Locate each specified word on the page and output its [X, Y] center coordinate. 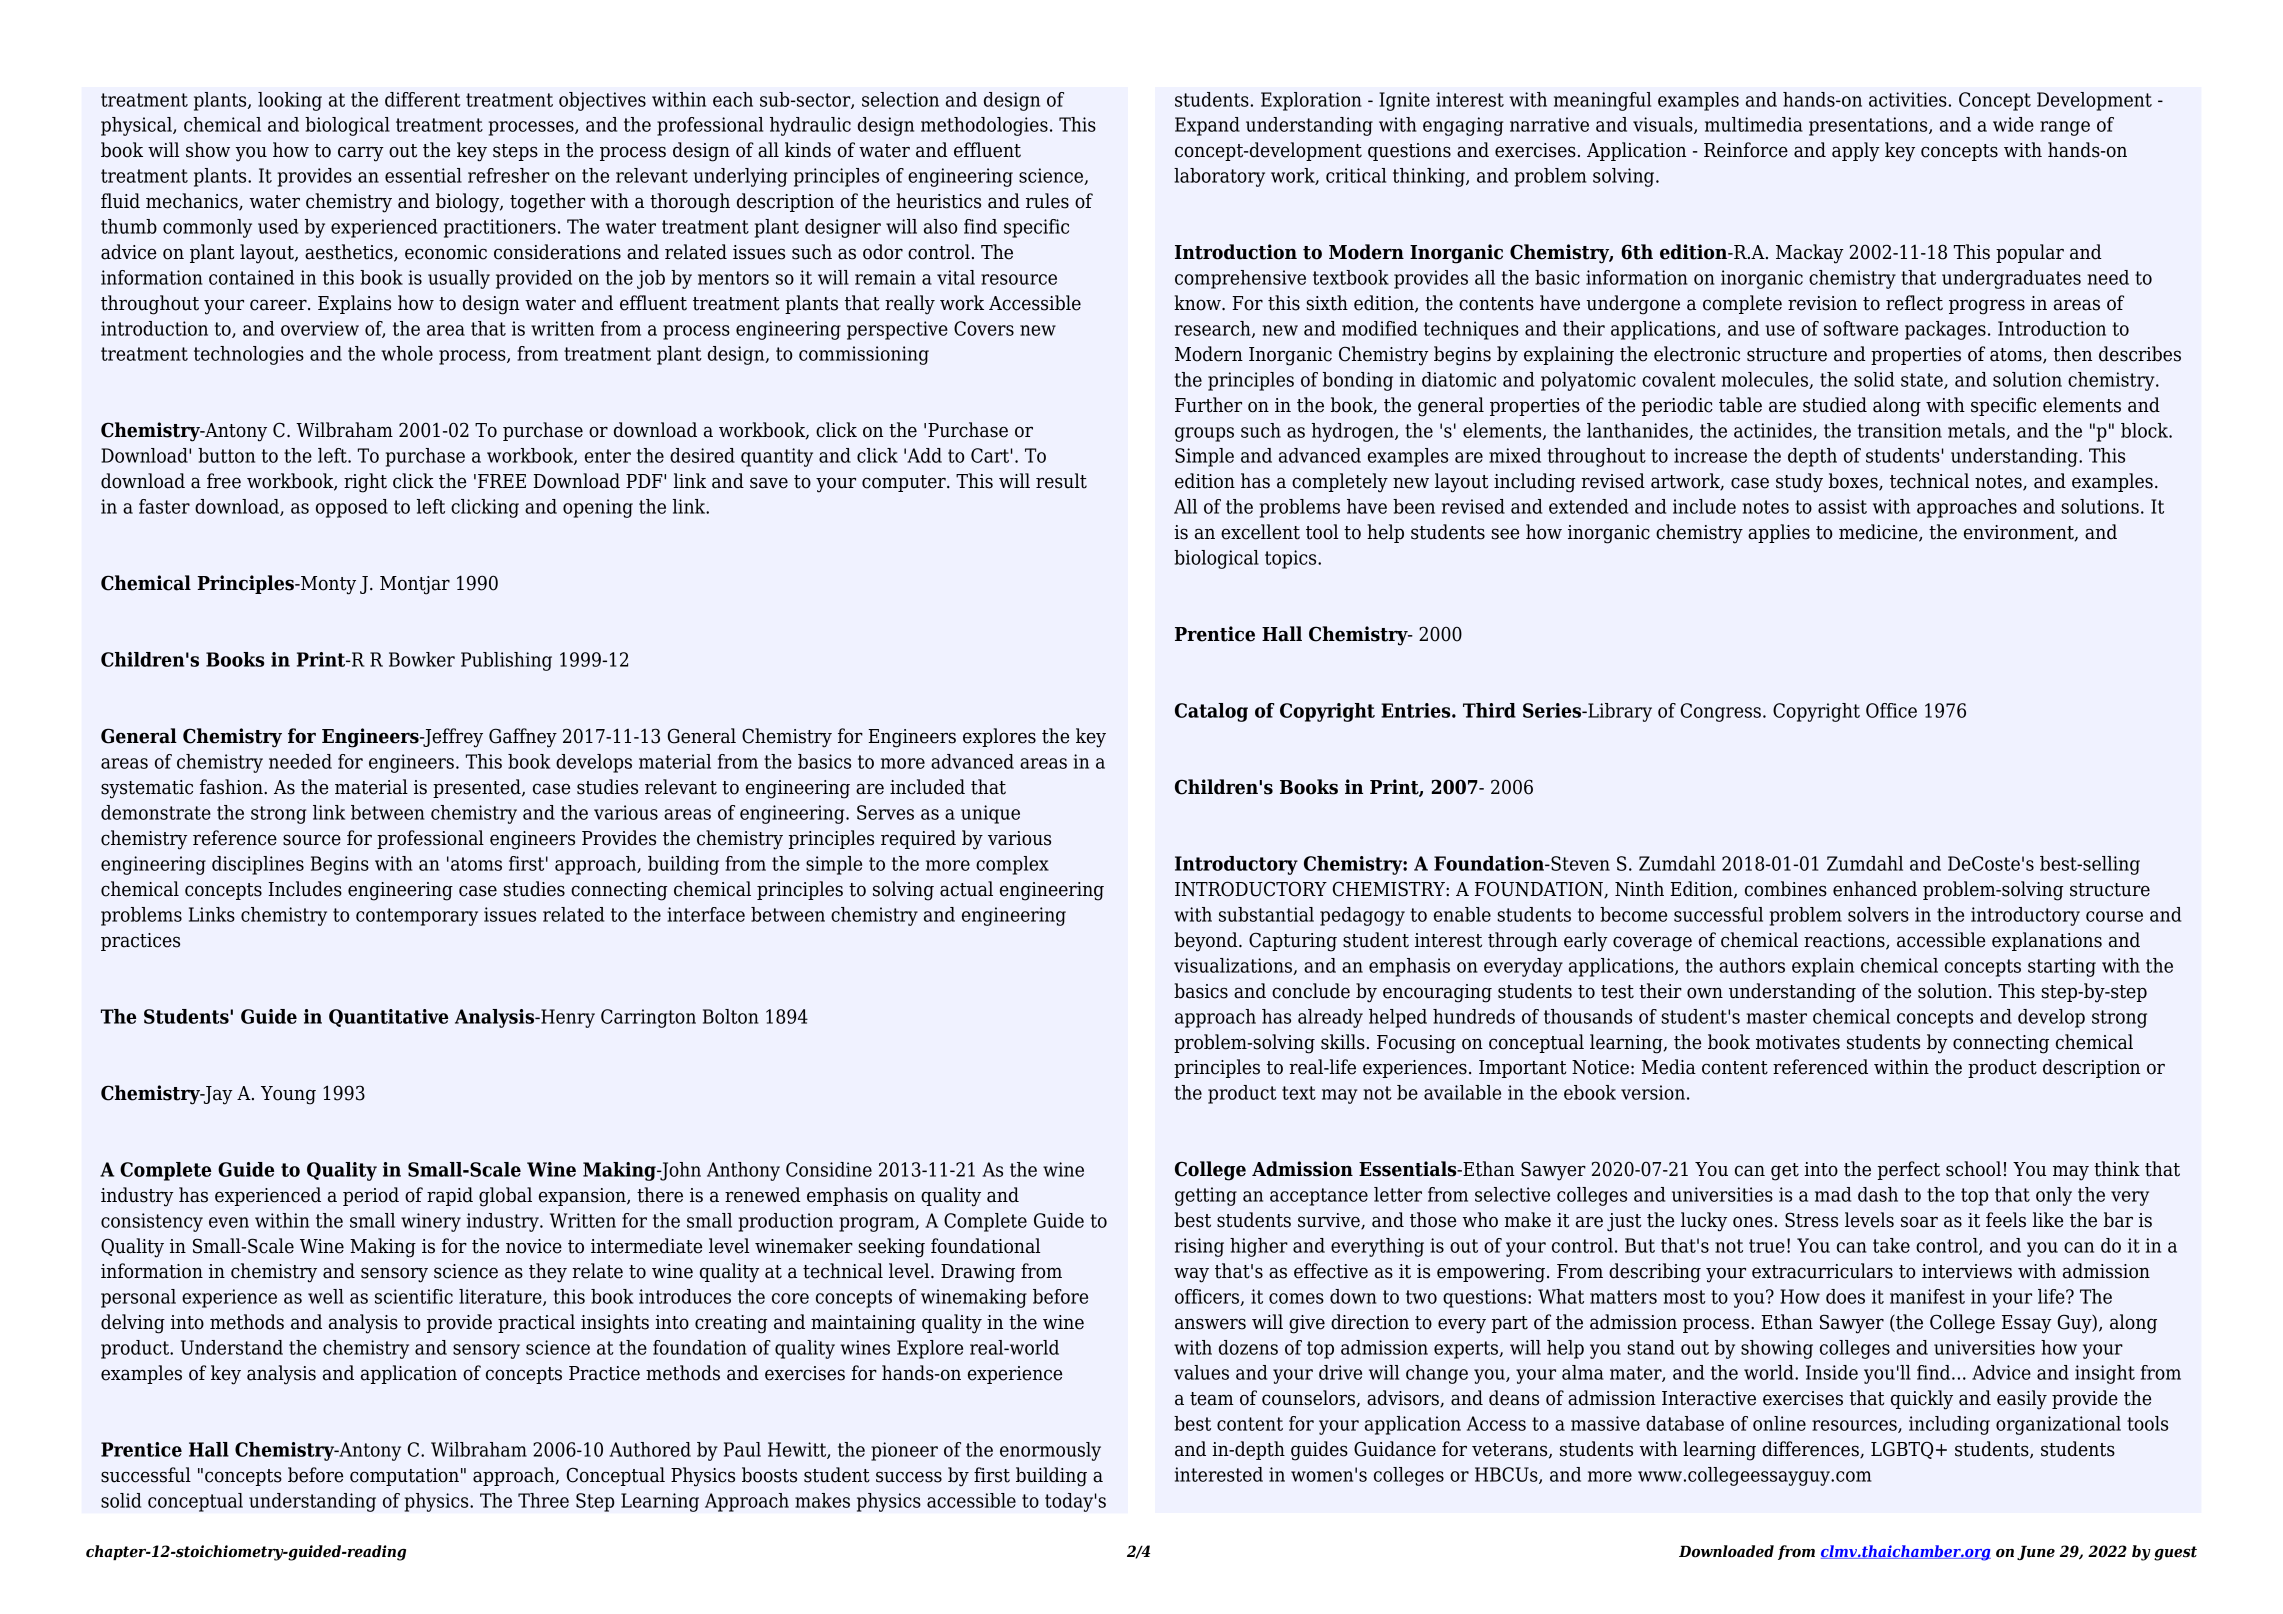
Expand [1207, 126]
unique [990, 814]
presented [478, 788]
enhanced [1875, 889]
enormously [1050, 1451]
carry [361, 154]
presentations [1869, 126]
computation [404, 1477]
